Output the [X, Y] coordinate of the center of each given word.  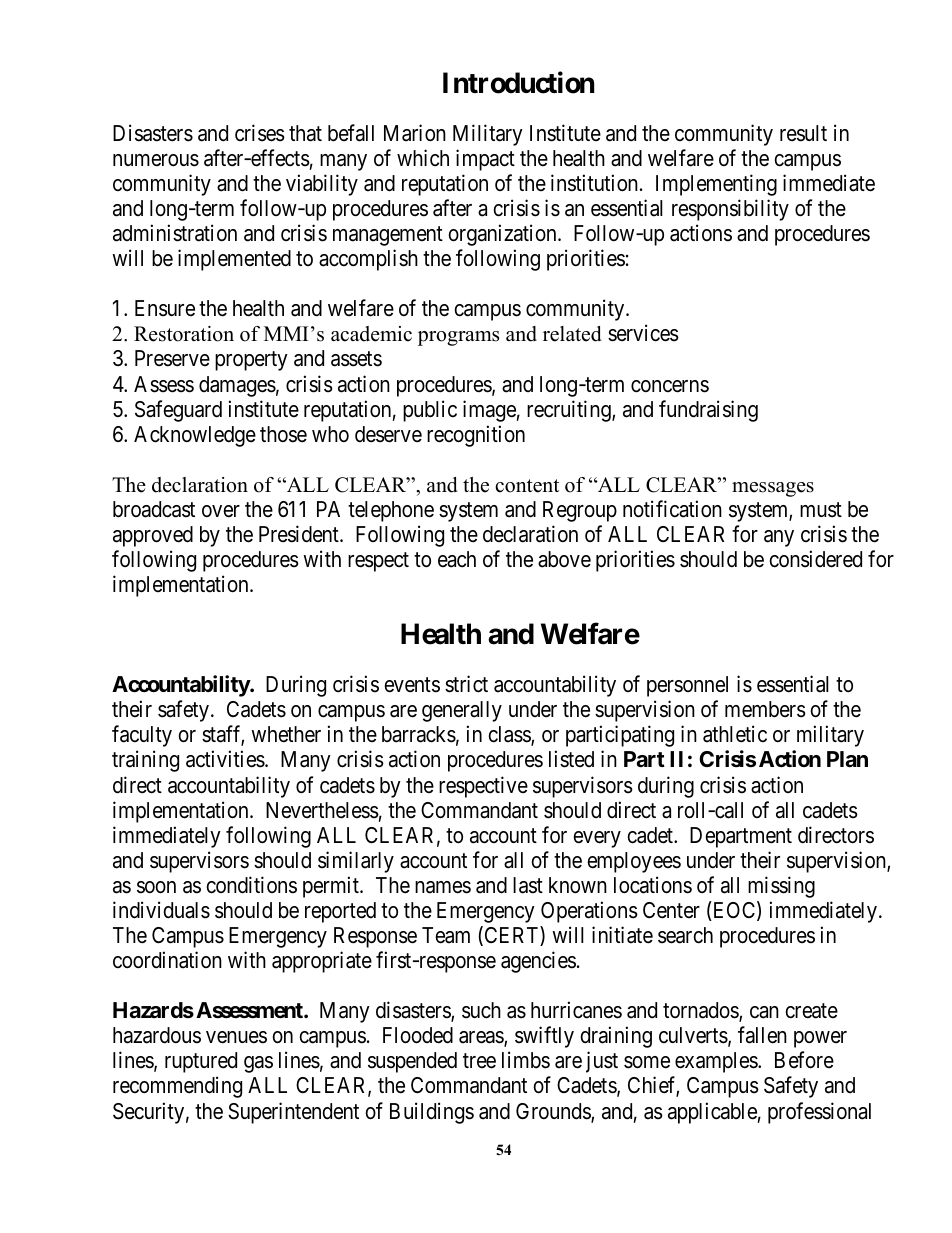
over [221, 511]
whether [286, 734]
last [528, 885]
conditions [251, 885]
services [643, 333]
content [527, 486]
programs [458, 338]
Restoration [184, 334]
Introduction [518, 83]
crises [260, 133]
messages [773, 489]
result [803, 133]
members [765, 709]
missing [781, 887]
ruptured [201, 1062]
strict [466, 684]
